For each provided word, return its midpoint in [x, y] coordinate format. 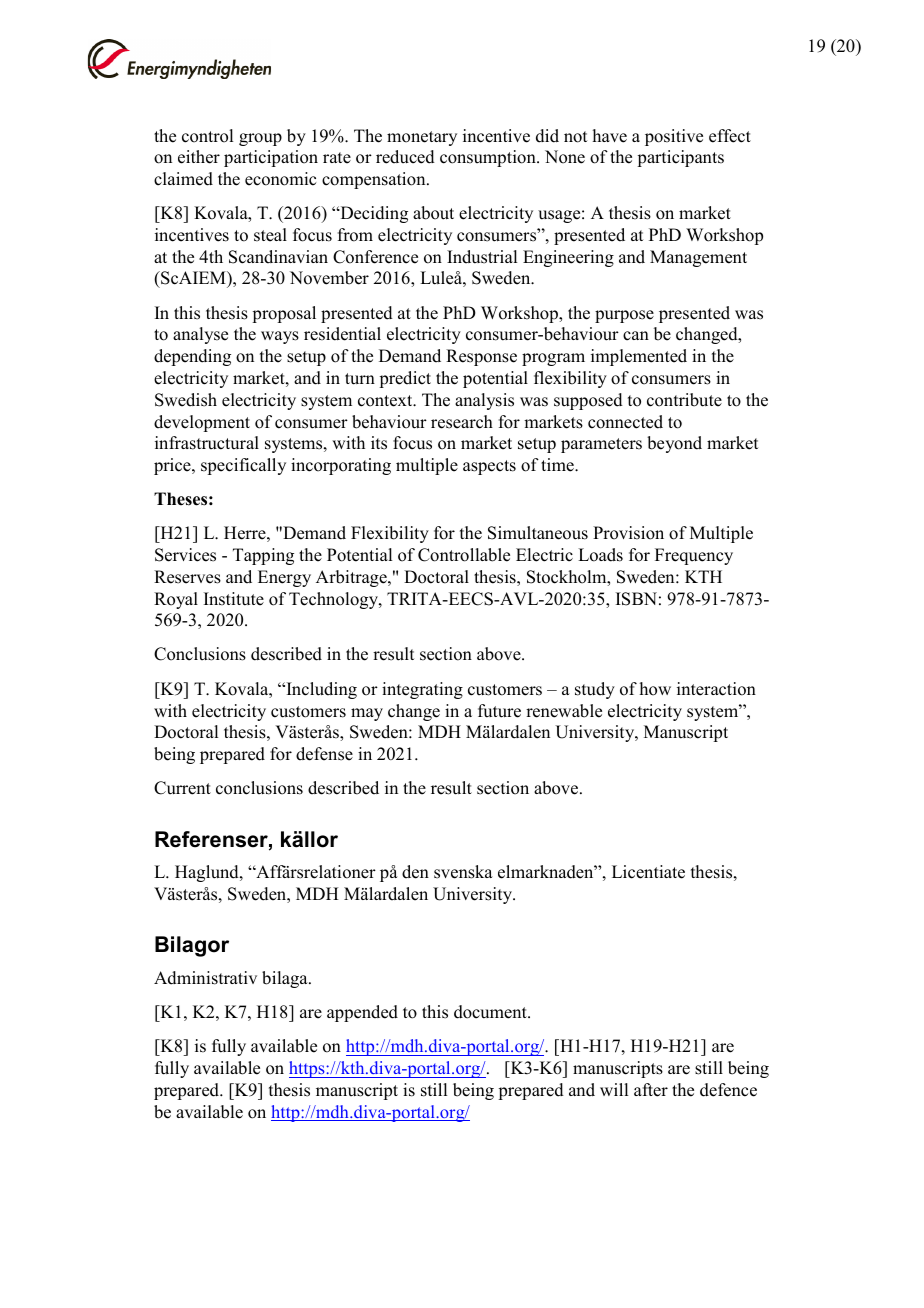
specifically [243, 466]
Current [182, 788]
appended [362, 1013]
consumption [489, 158]
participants [680, 158]
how [655, 689]
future [499, 711]
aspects [489, 467]
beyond [674, 444]
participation [271, 158]
